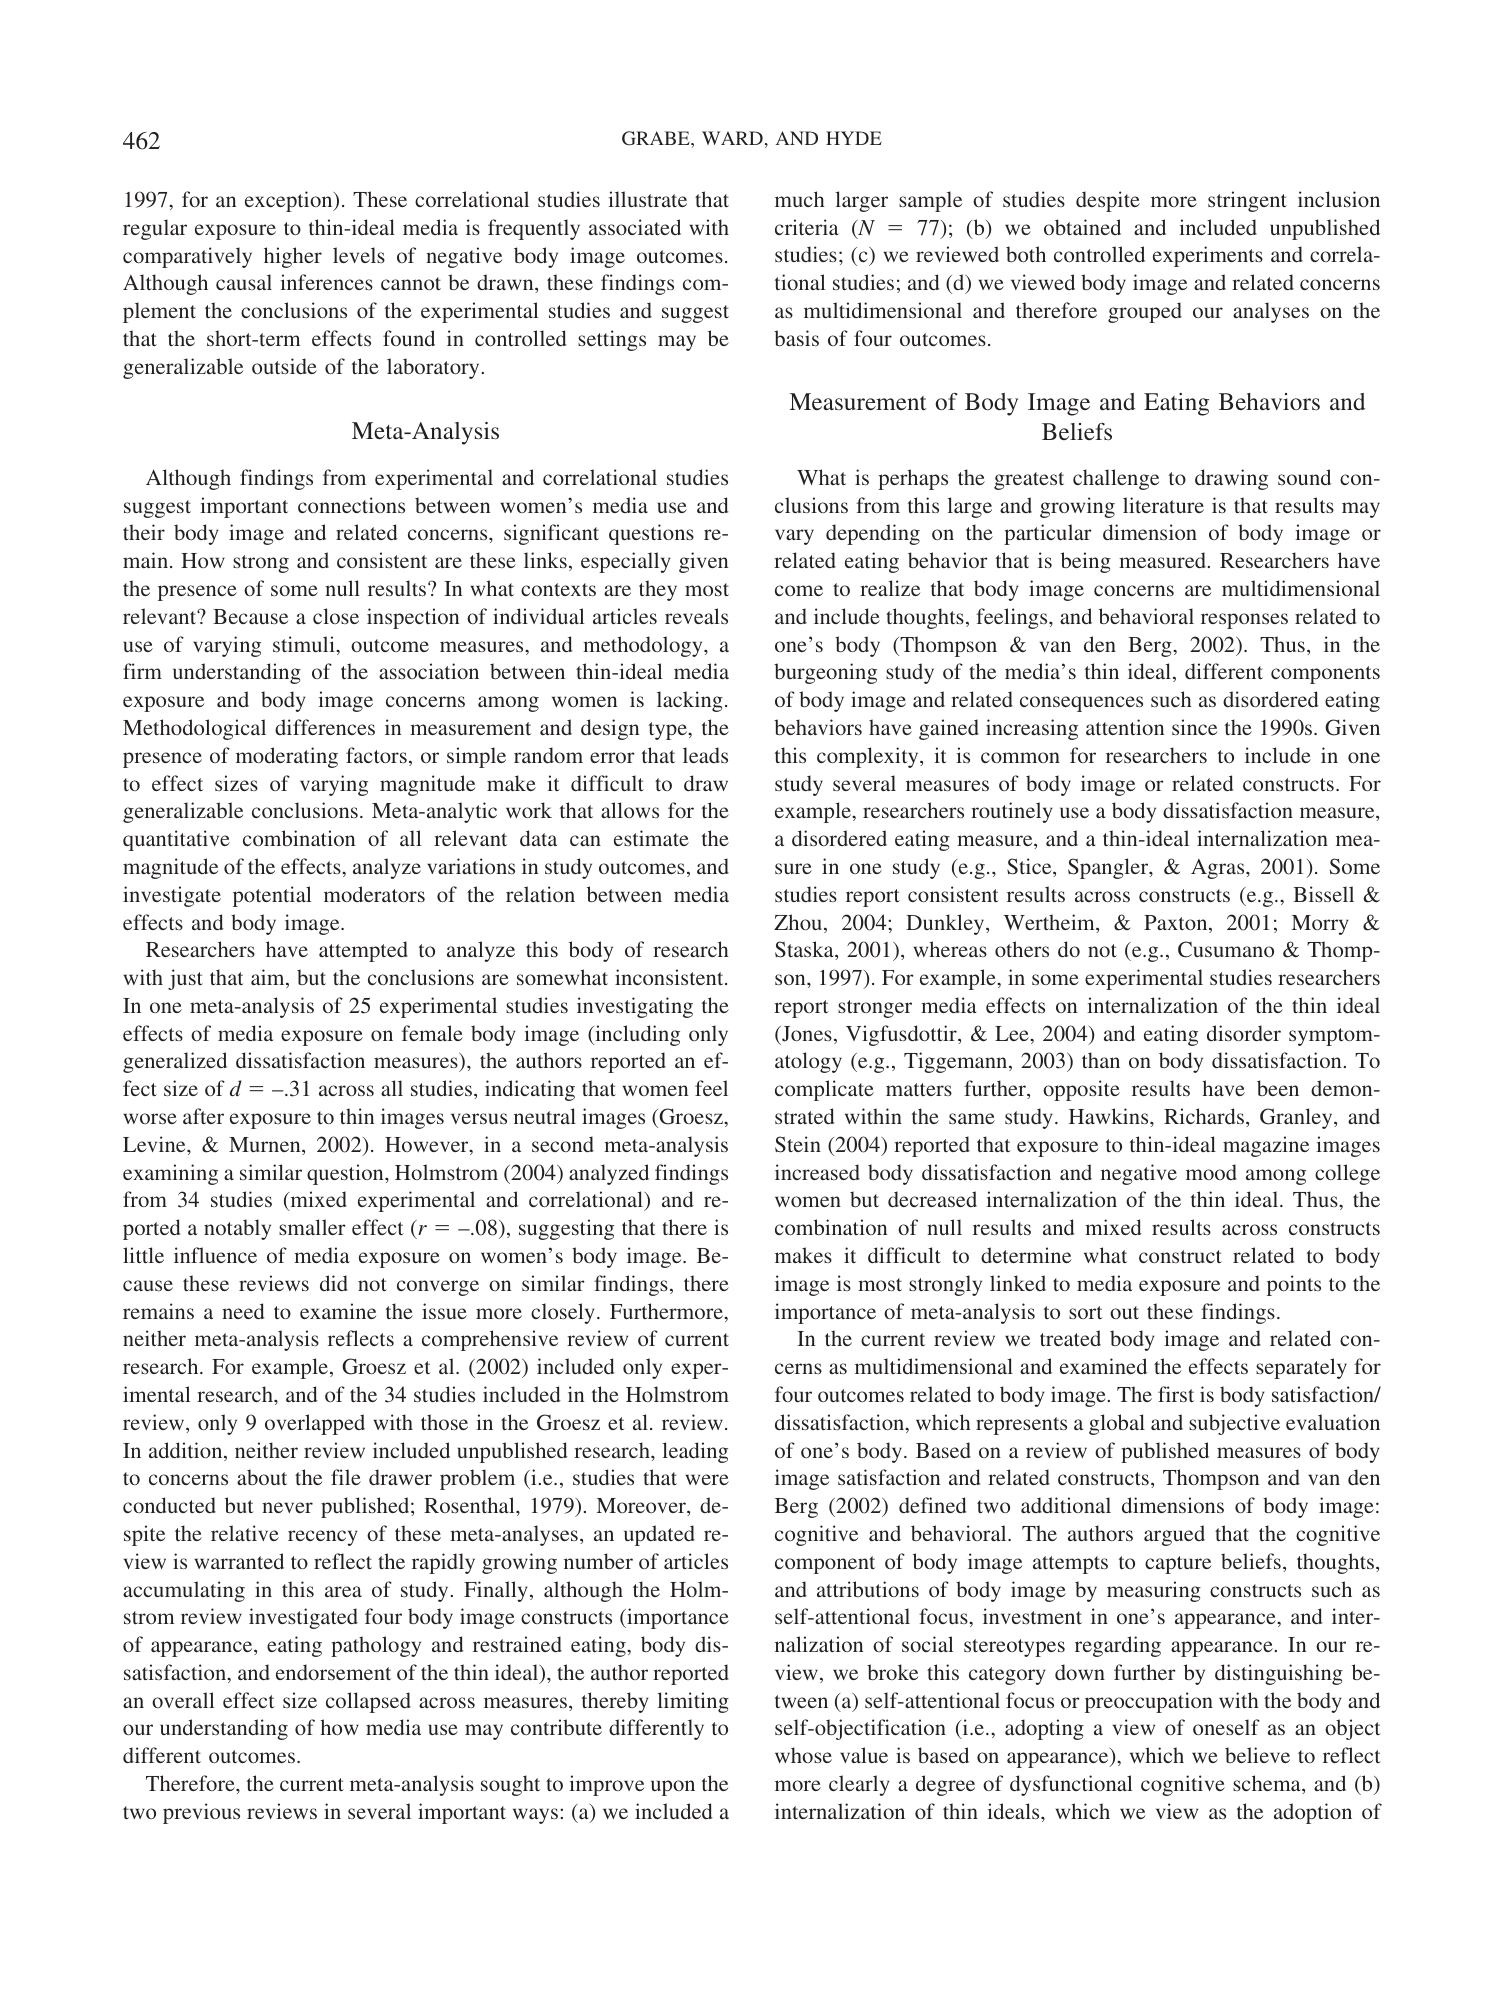 The width and height of the page is (1500, 2001). I want to click on exception, so click(290, 201).
